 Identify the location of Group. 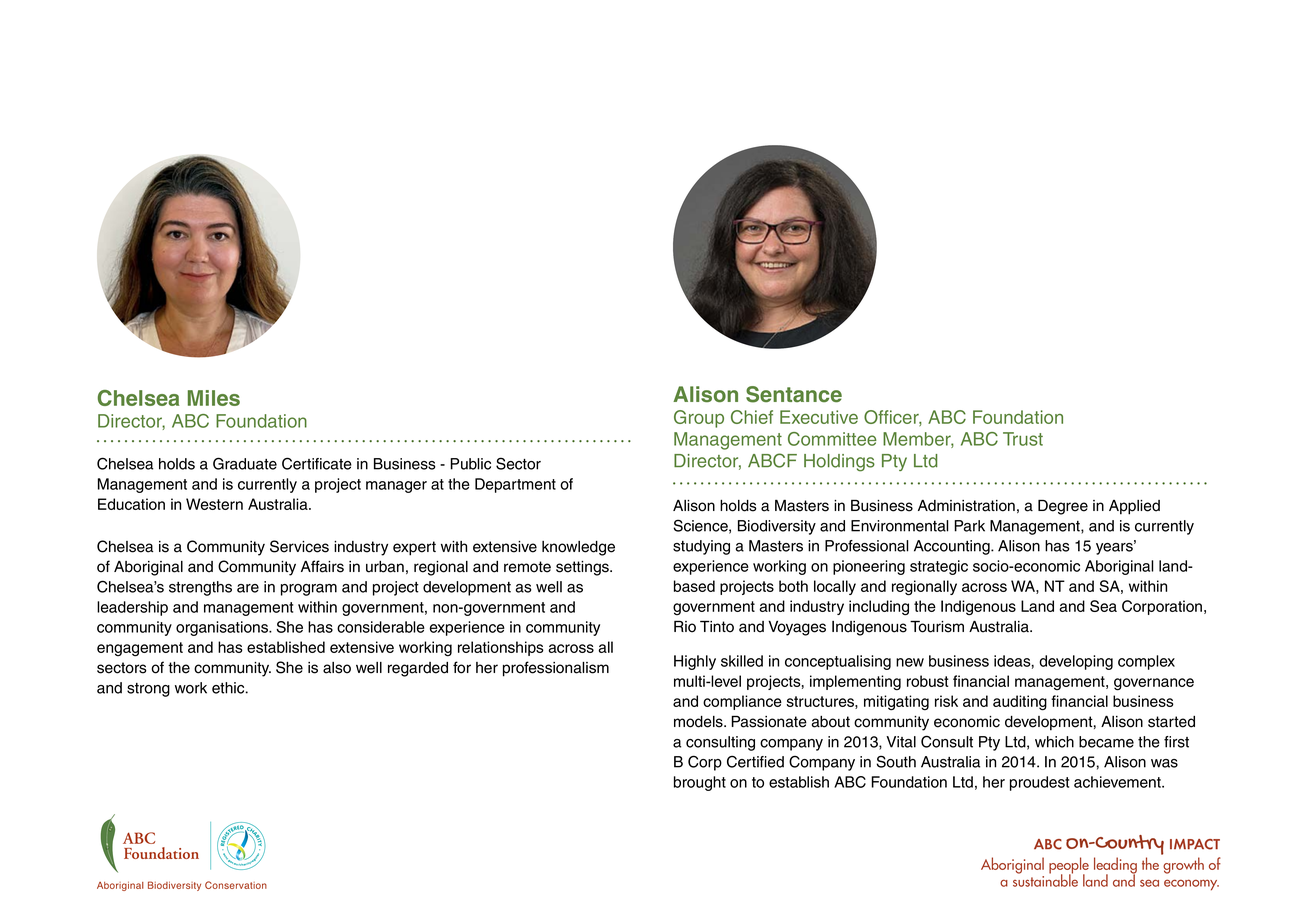
(699, 419).
